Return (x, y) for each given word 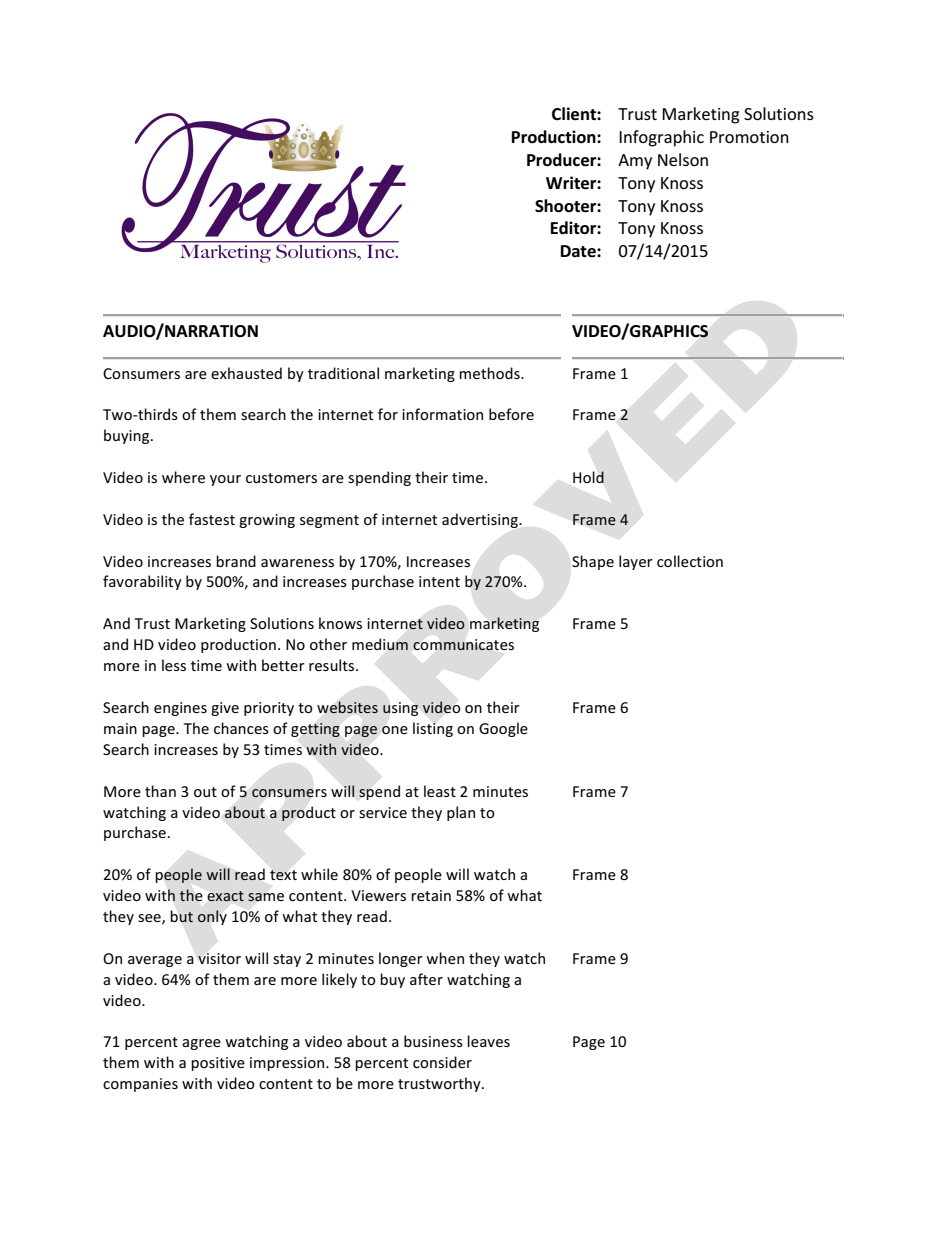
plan (461, 813)
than (160, 791)
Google (503, 729)
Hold (588, 477)
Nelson (683, 159)
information (442, 414)
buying (128, 436)
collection (690, 561)
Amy (635, 162)
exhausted (246, 373)
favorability (142, 582)
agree (201, 1044)
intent (439, 581)
